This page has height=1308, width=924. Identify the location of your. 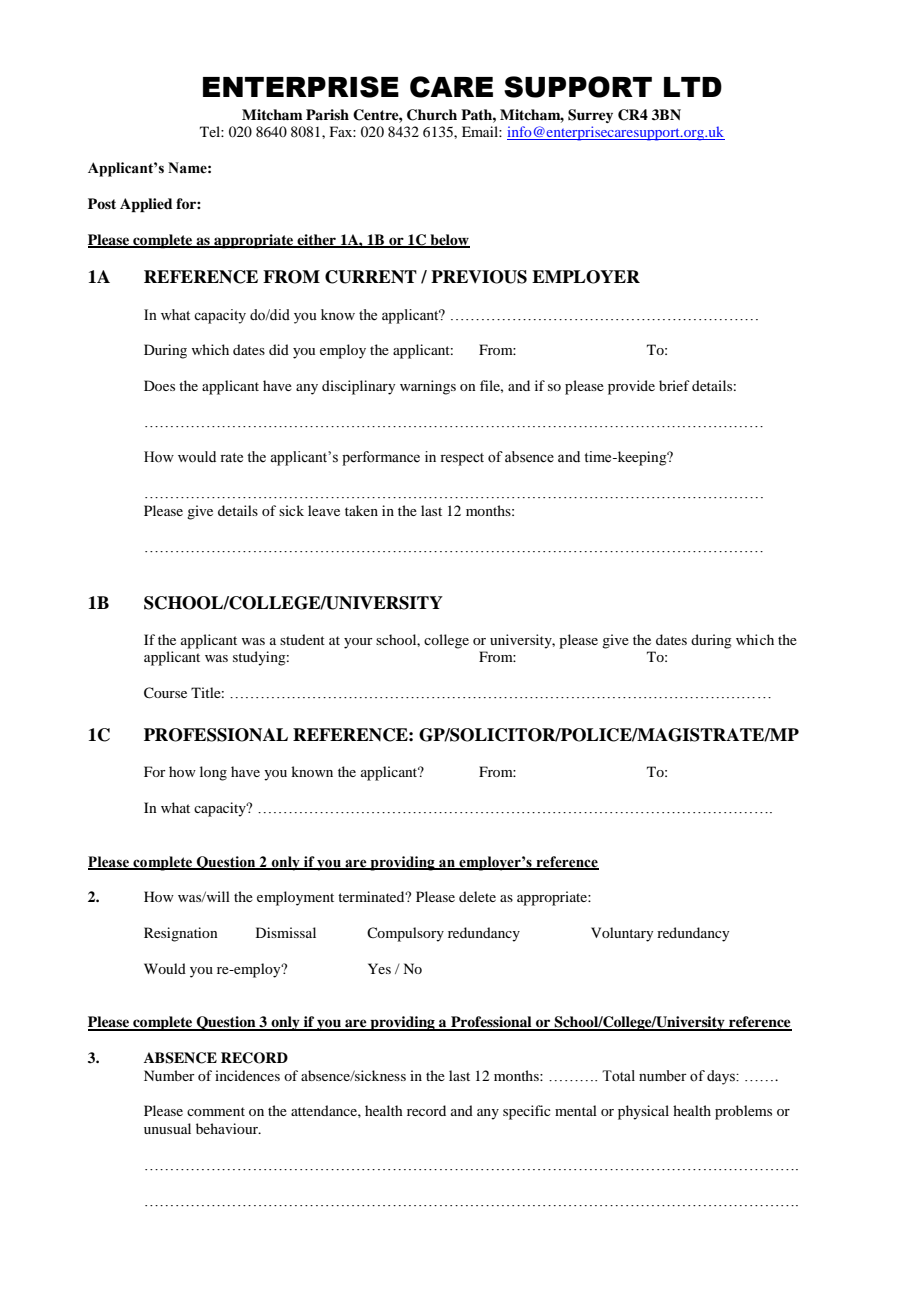
(358, 643).
